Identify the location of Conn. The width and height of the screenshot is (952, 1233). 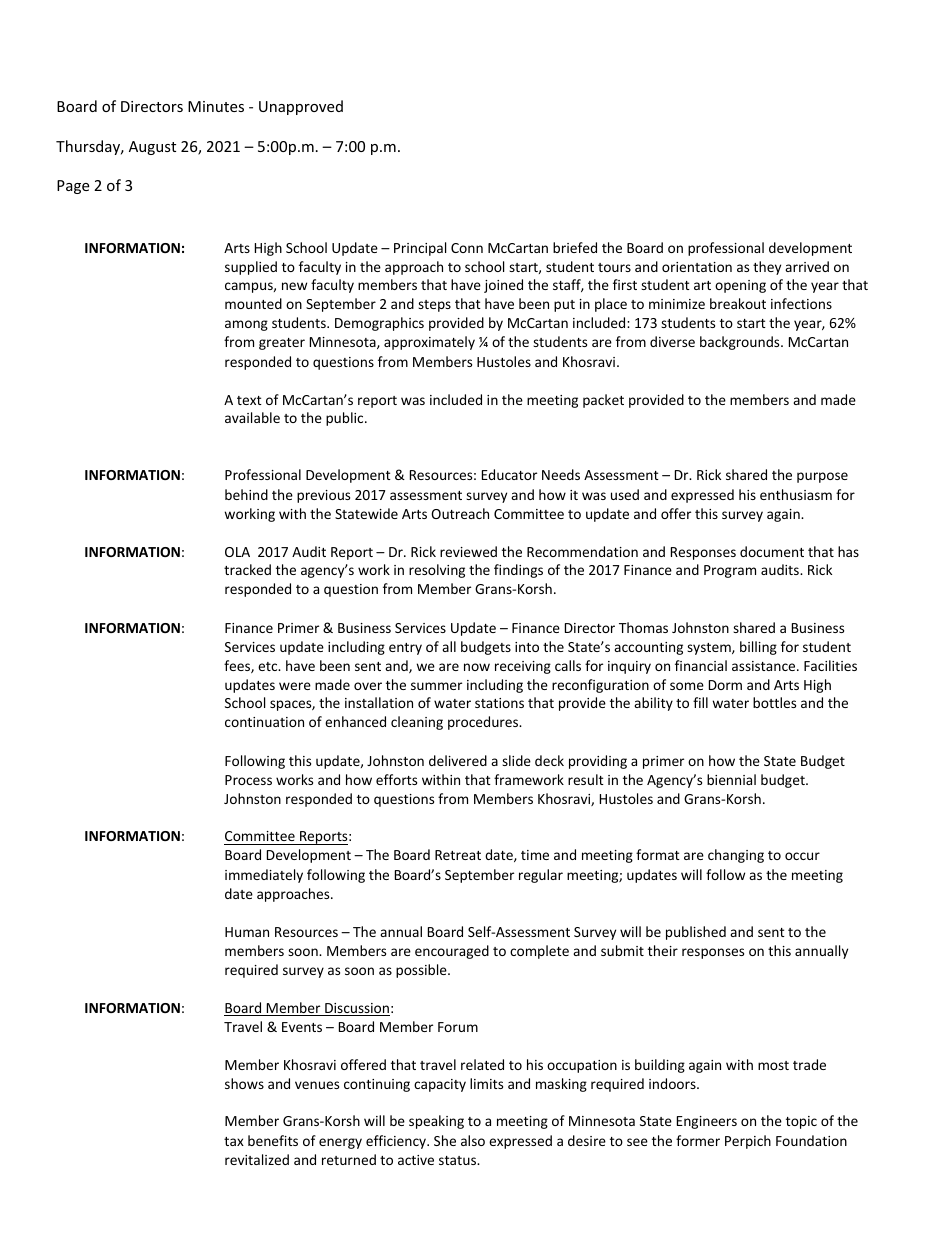
(467, 248).
